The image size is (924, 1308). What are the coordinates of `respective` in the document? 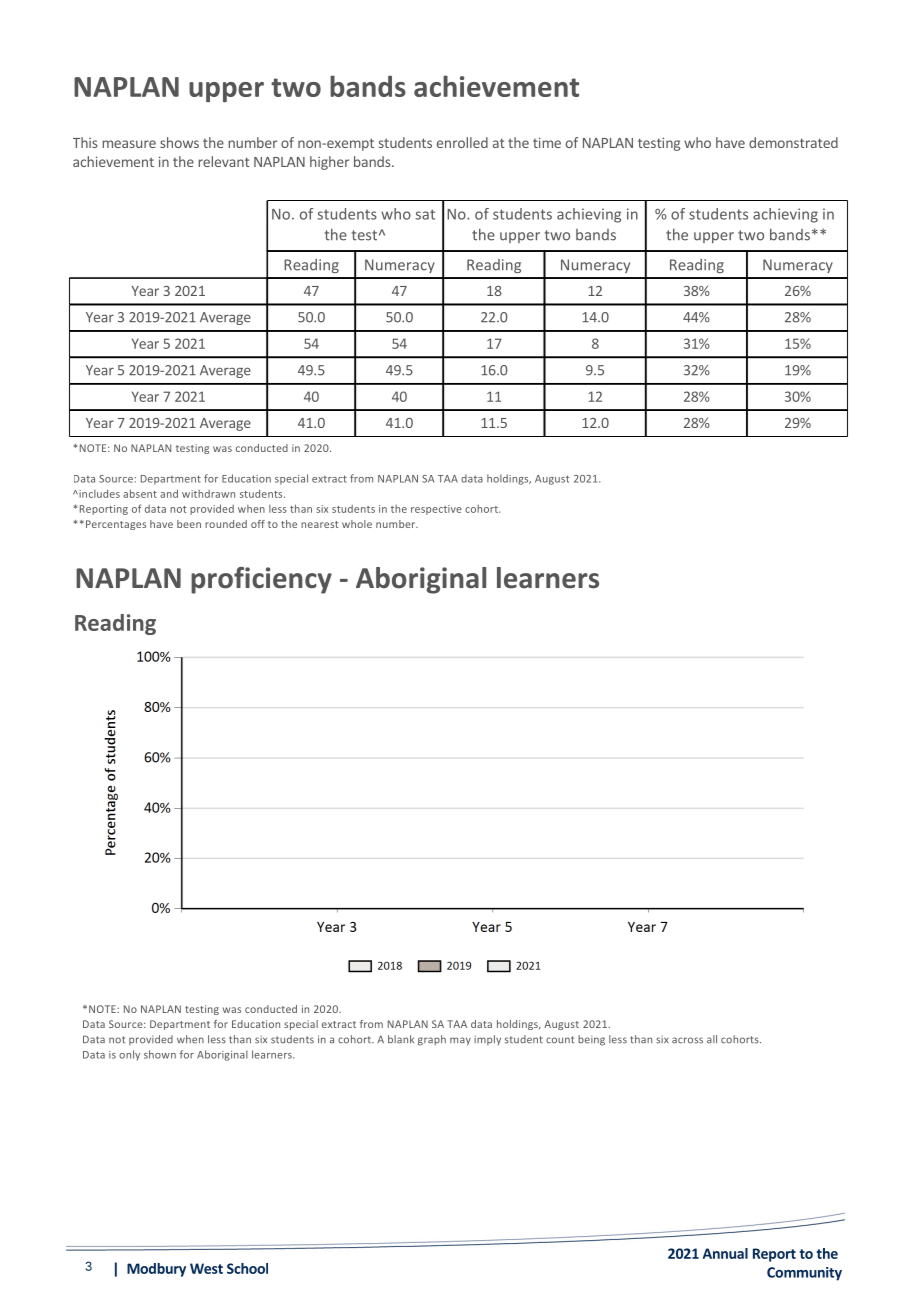 It's located at (436, 510).
